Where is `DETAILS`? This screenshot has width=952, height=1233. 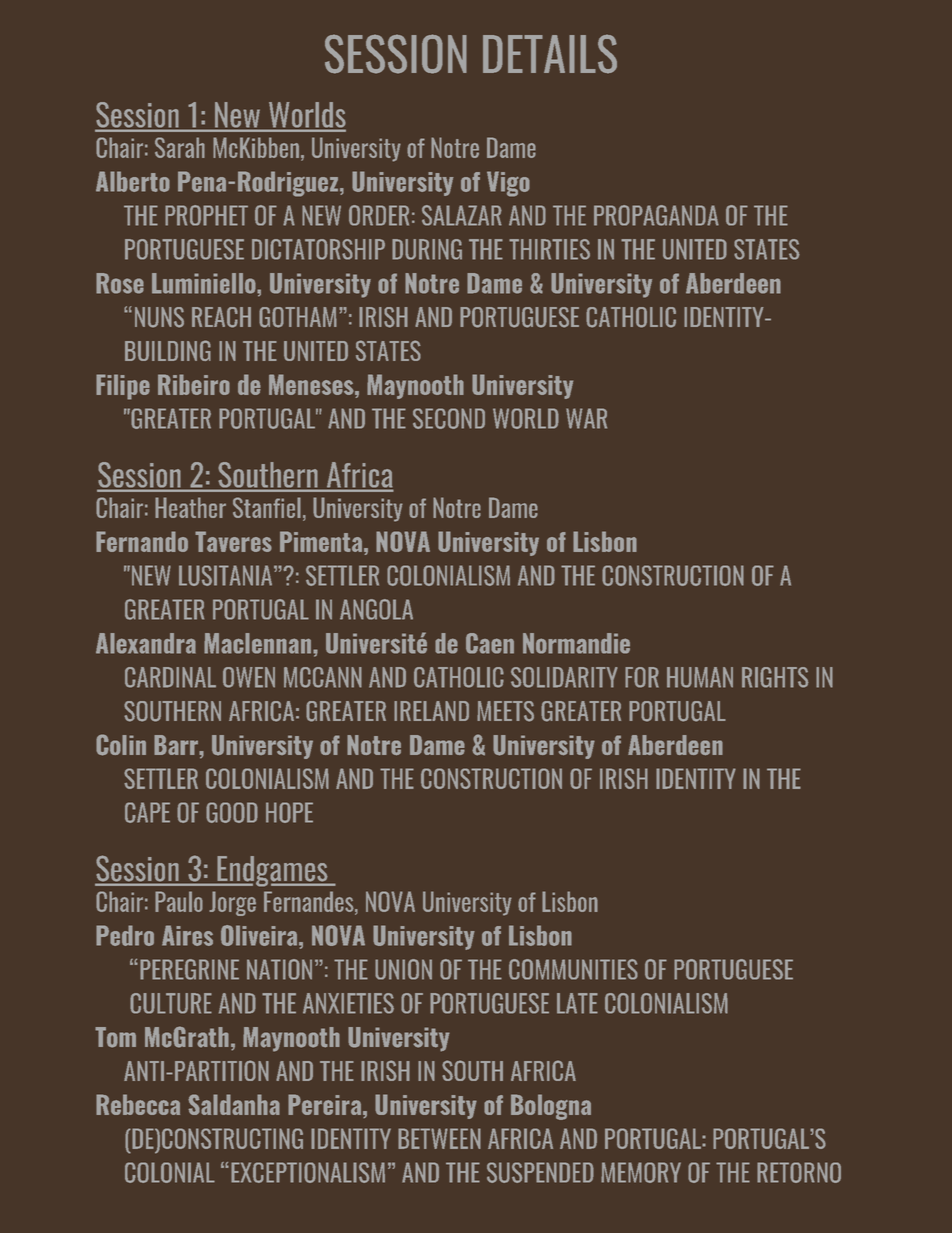 DETAILS is located at coordinates (550, 54).
